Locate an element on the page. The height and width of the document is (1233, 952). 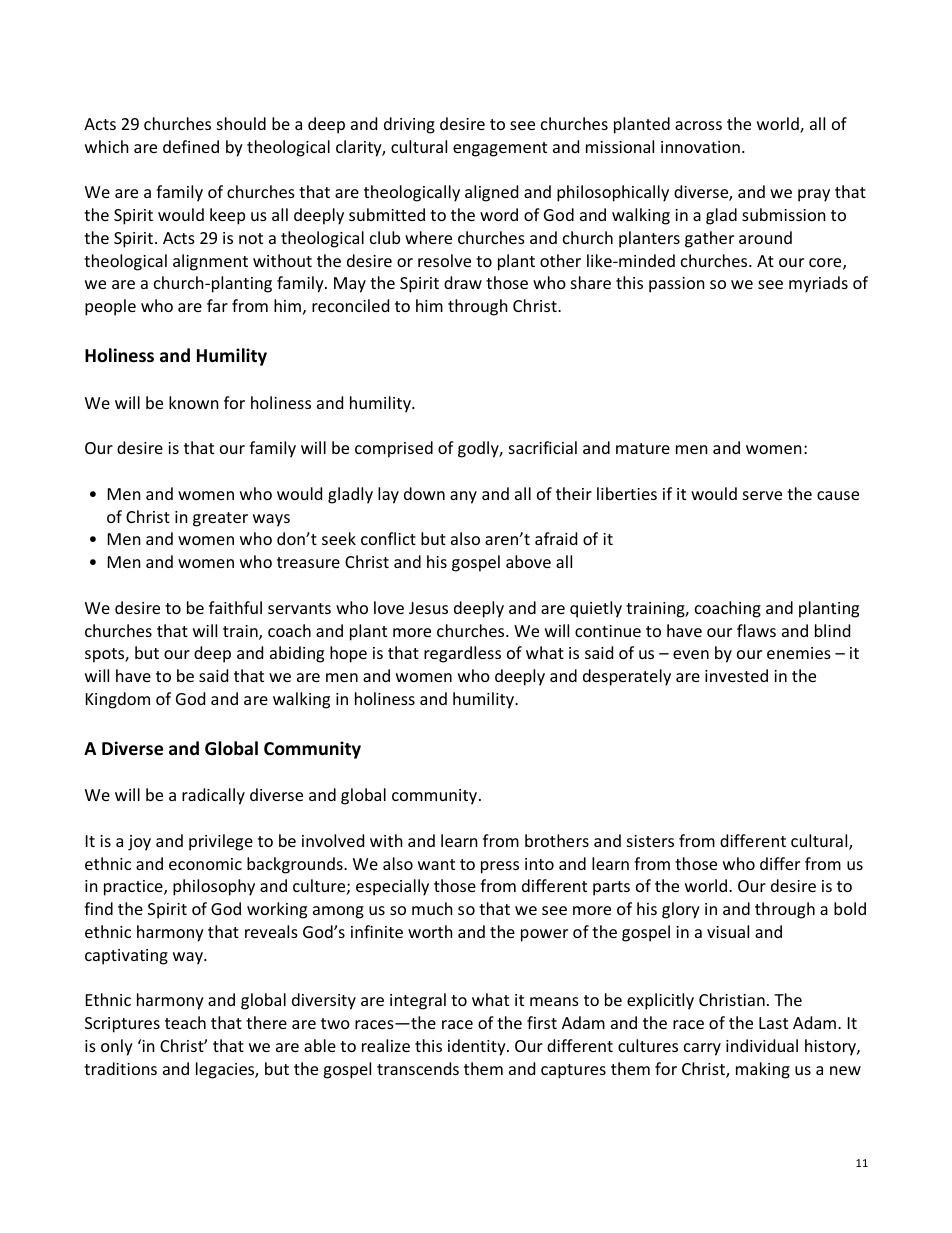
engagement is located at coordinates (500, 149).
